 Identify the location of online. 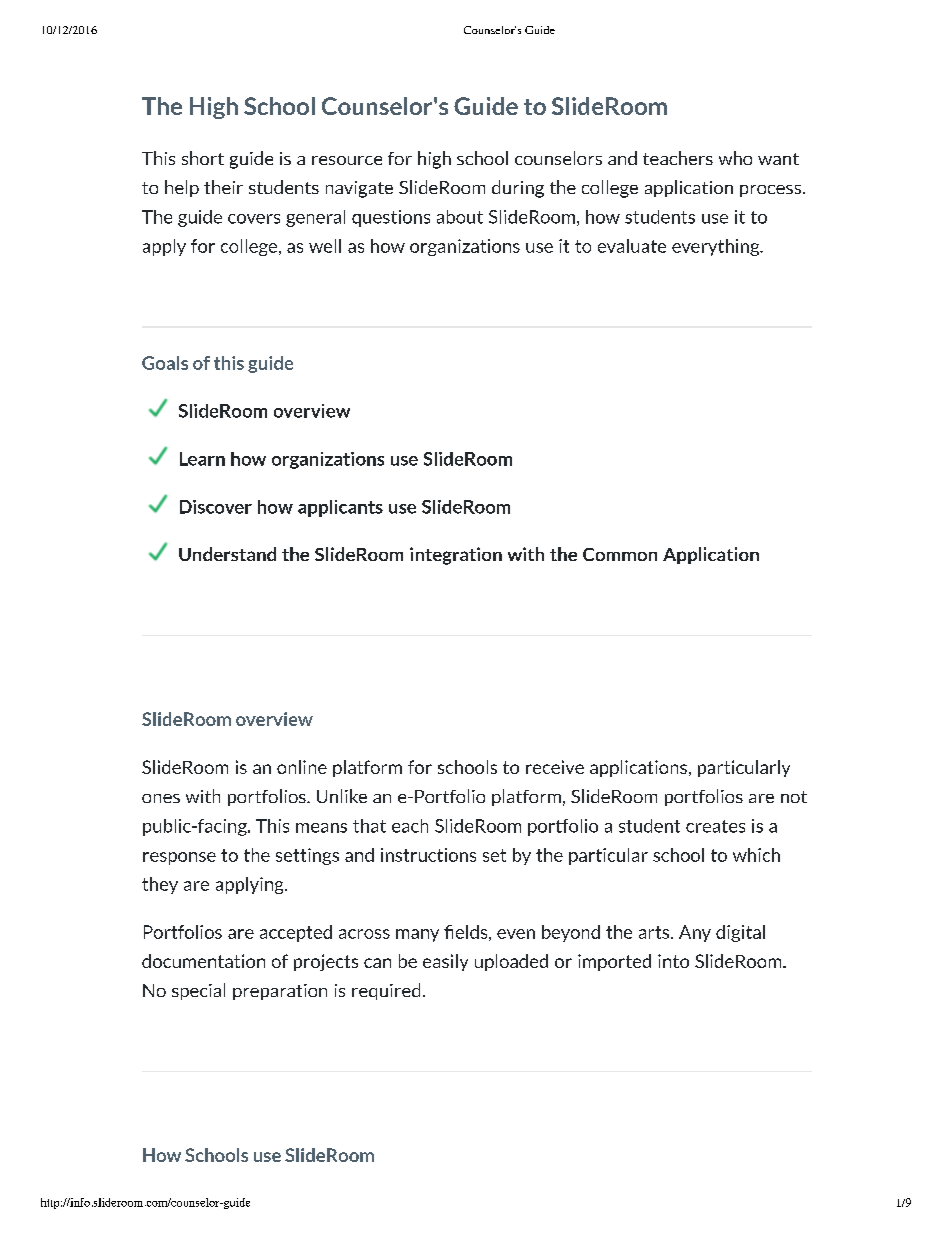
(302, 767).
